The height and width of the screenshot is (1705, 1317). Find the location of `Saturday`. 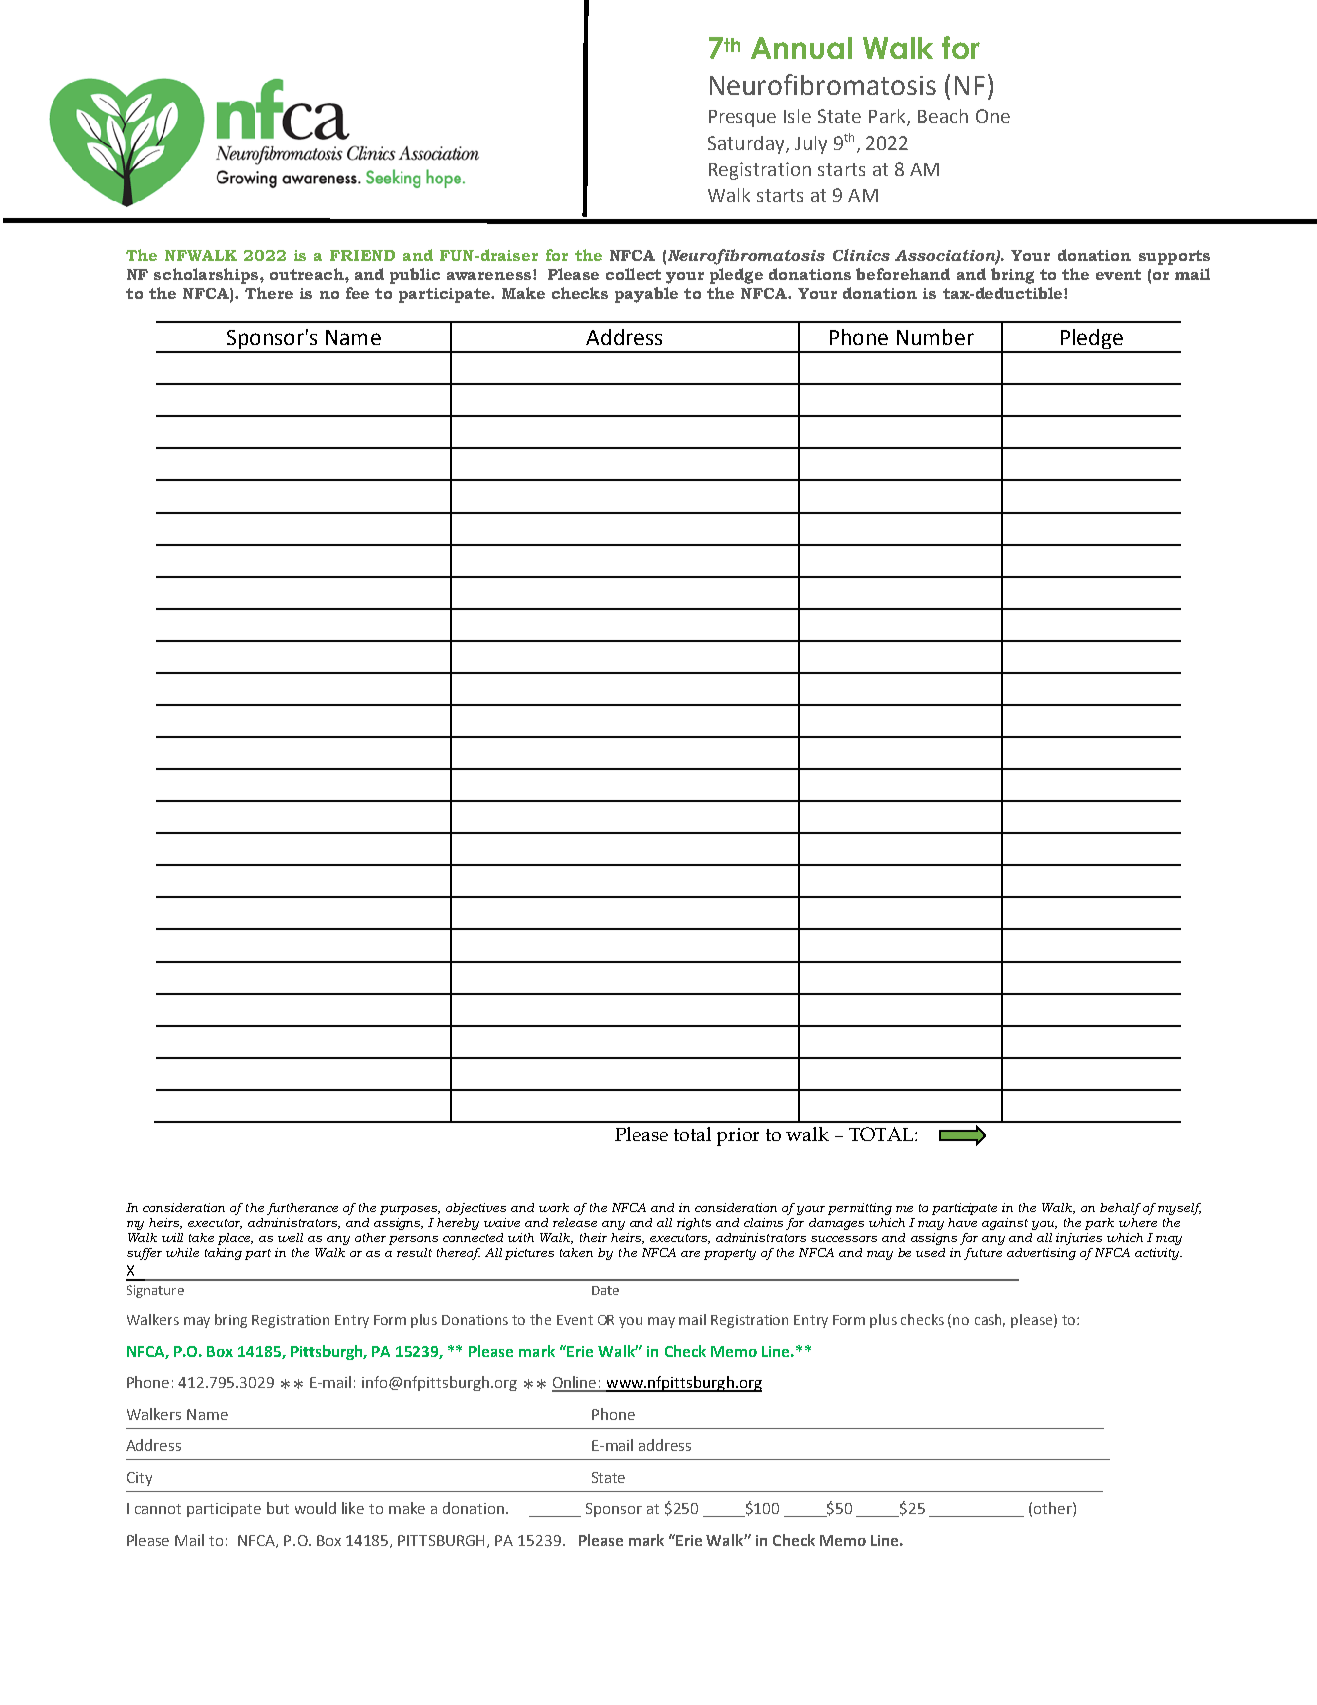

Saturday is located at coordinates (747, 145).
